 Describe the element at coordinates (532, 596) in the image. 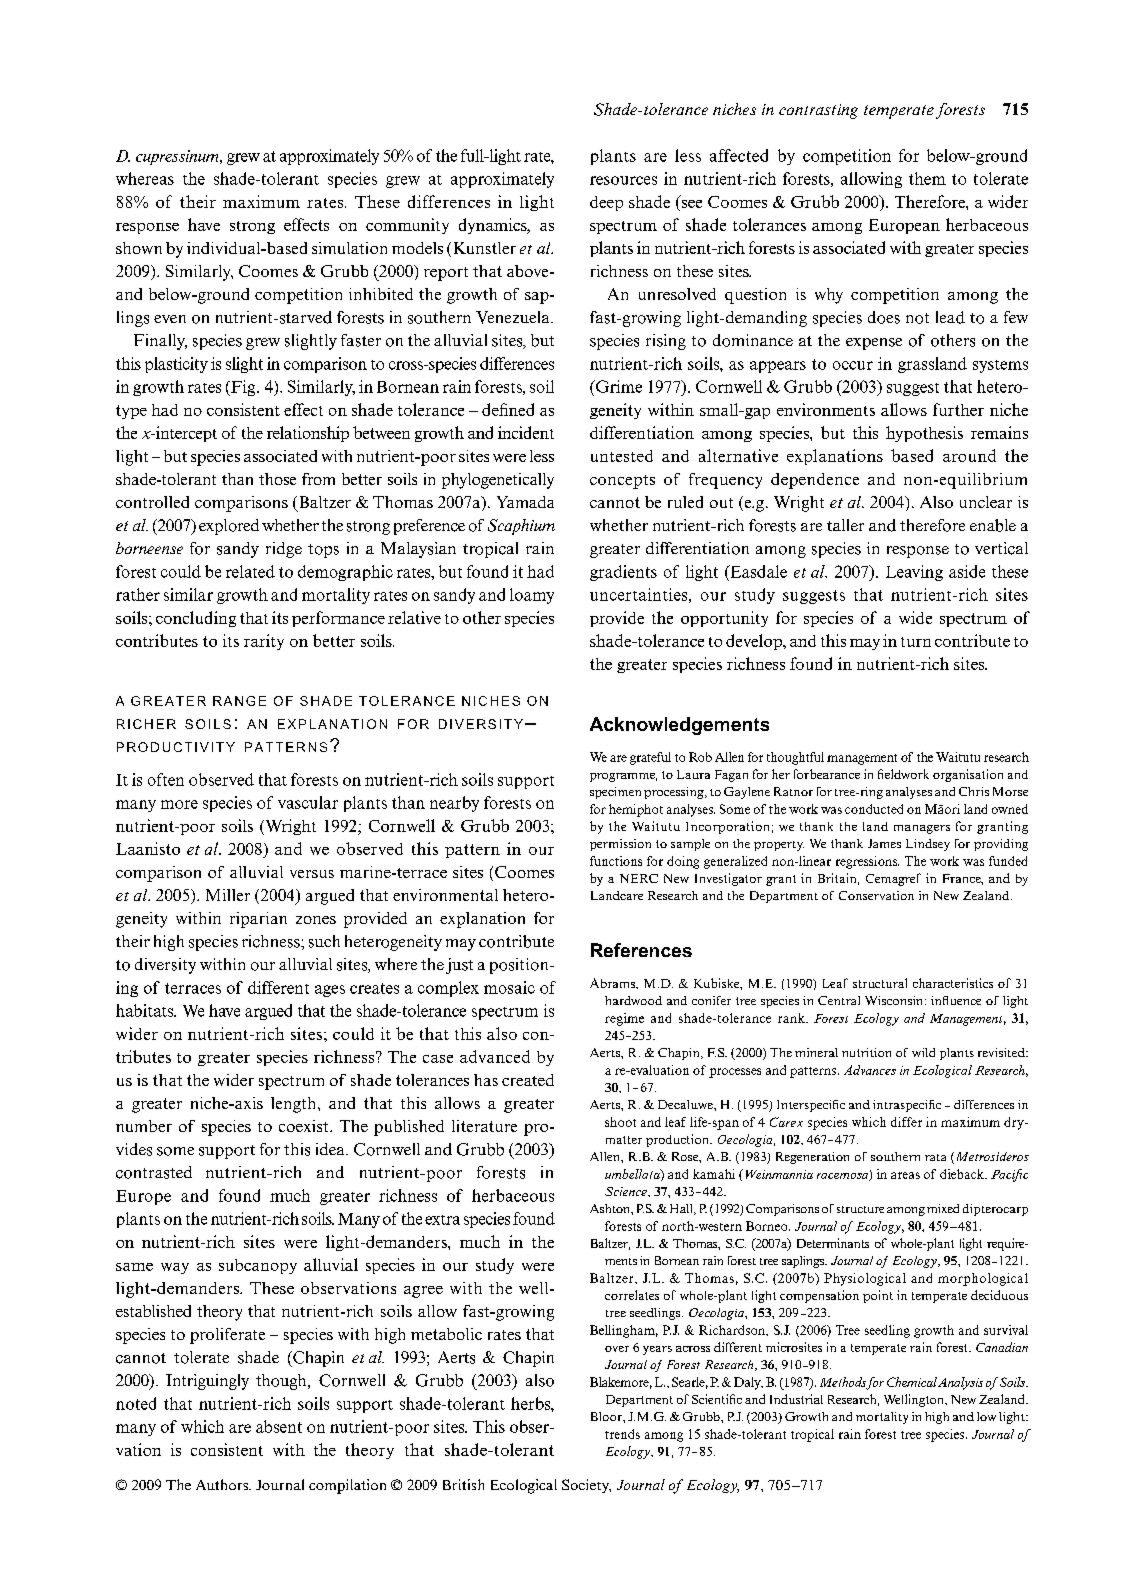

I see `loamy` at that location.
